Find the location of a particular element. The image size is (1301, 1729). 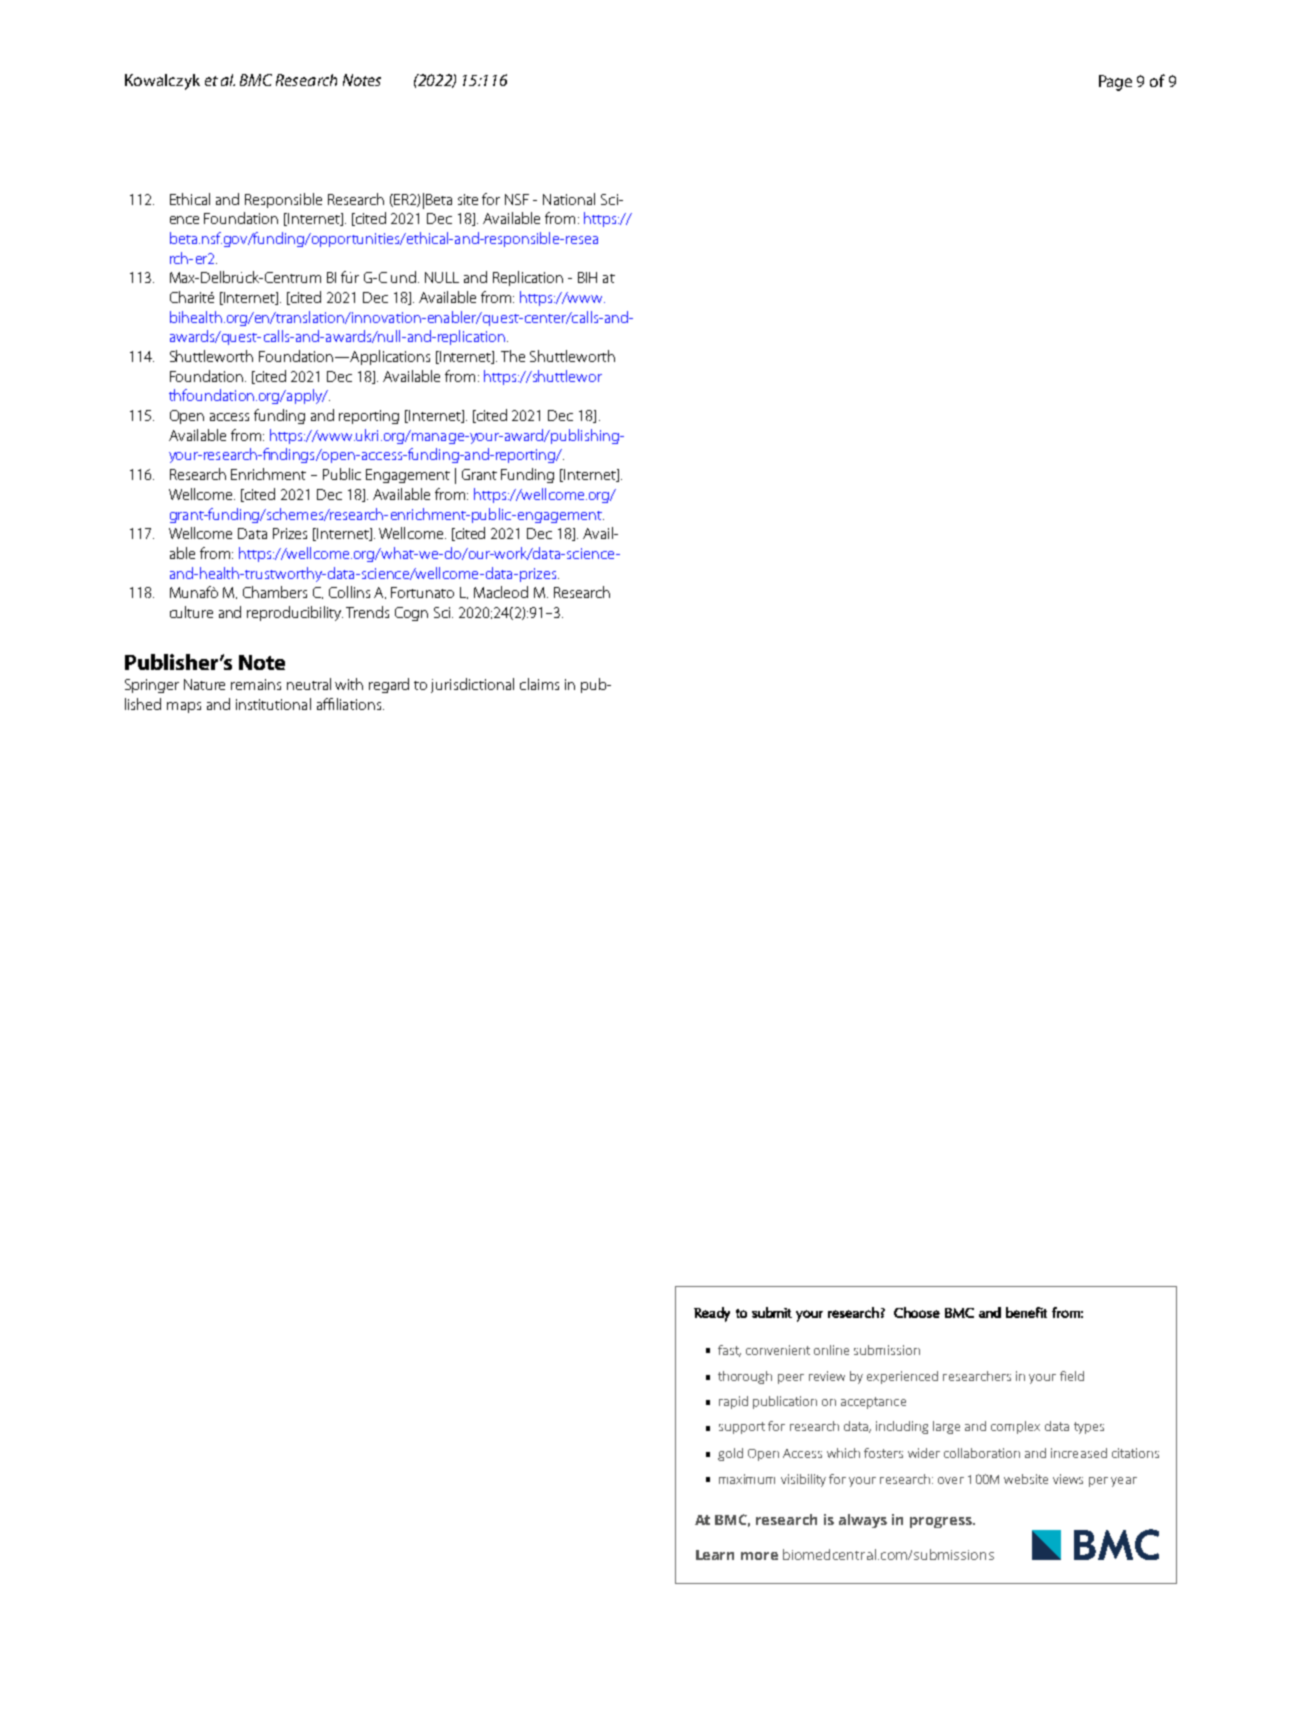

Kowalczyk is located at coordinates (162, 82).
